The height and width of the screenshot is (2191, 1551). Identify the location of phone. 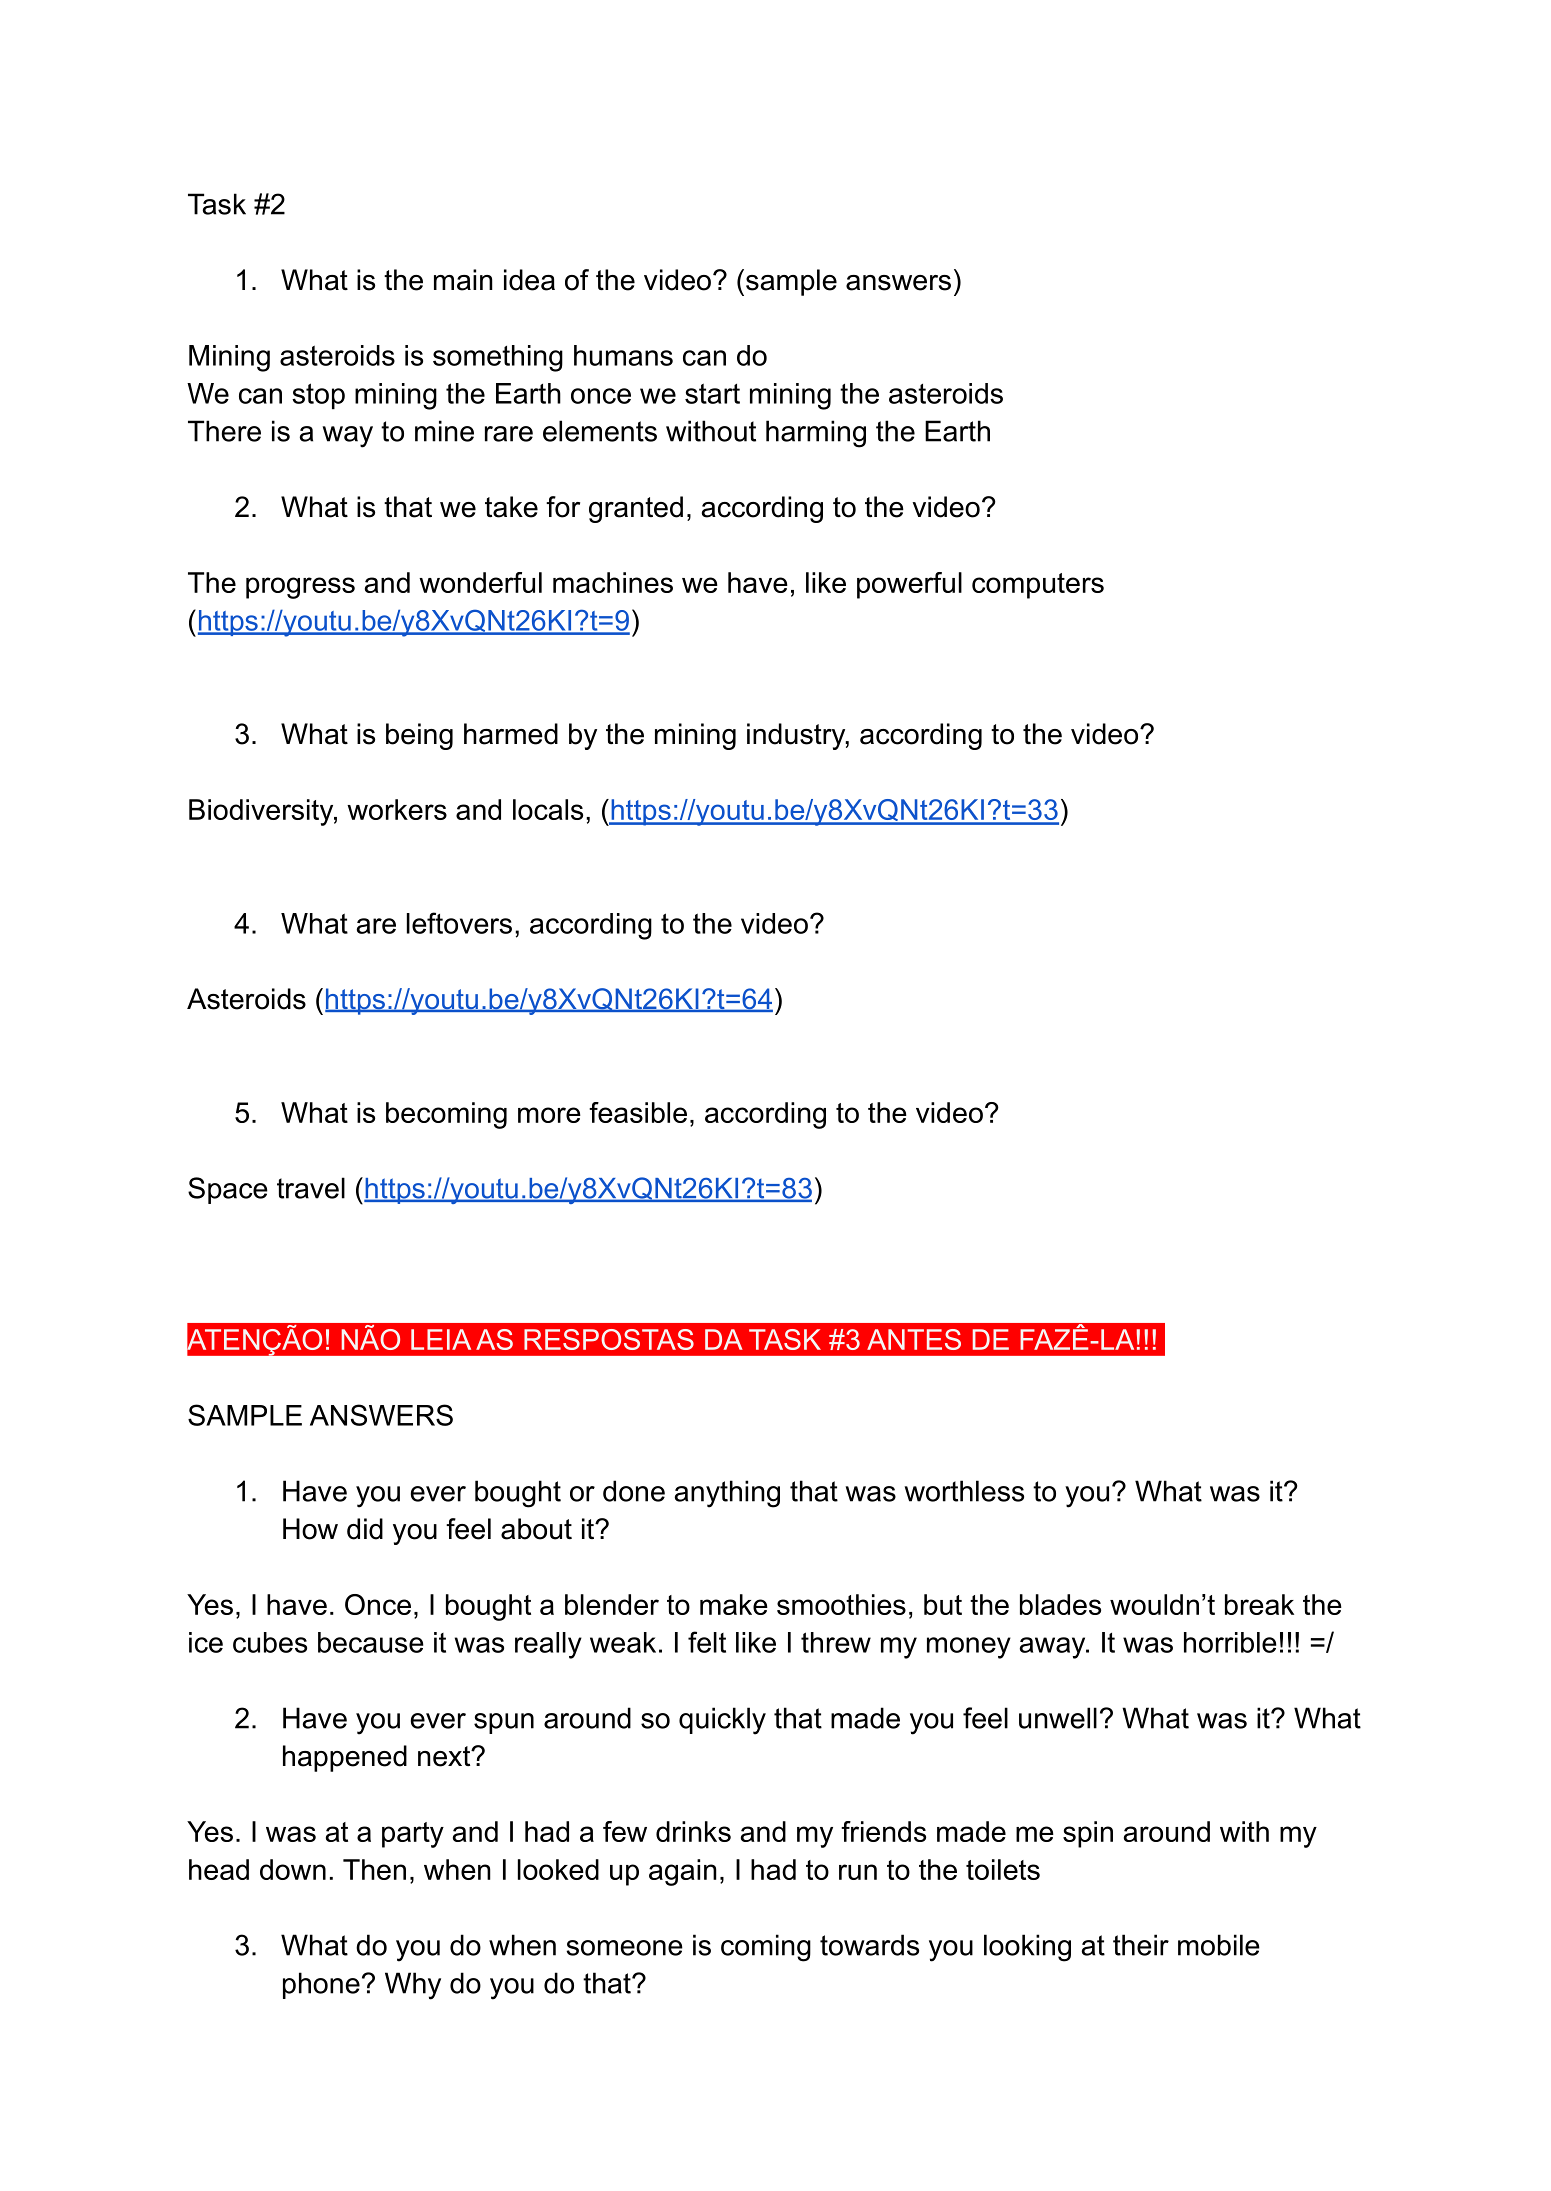
(321, 1985).
